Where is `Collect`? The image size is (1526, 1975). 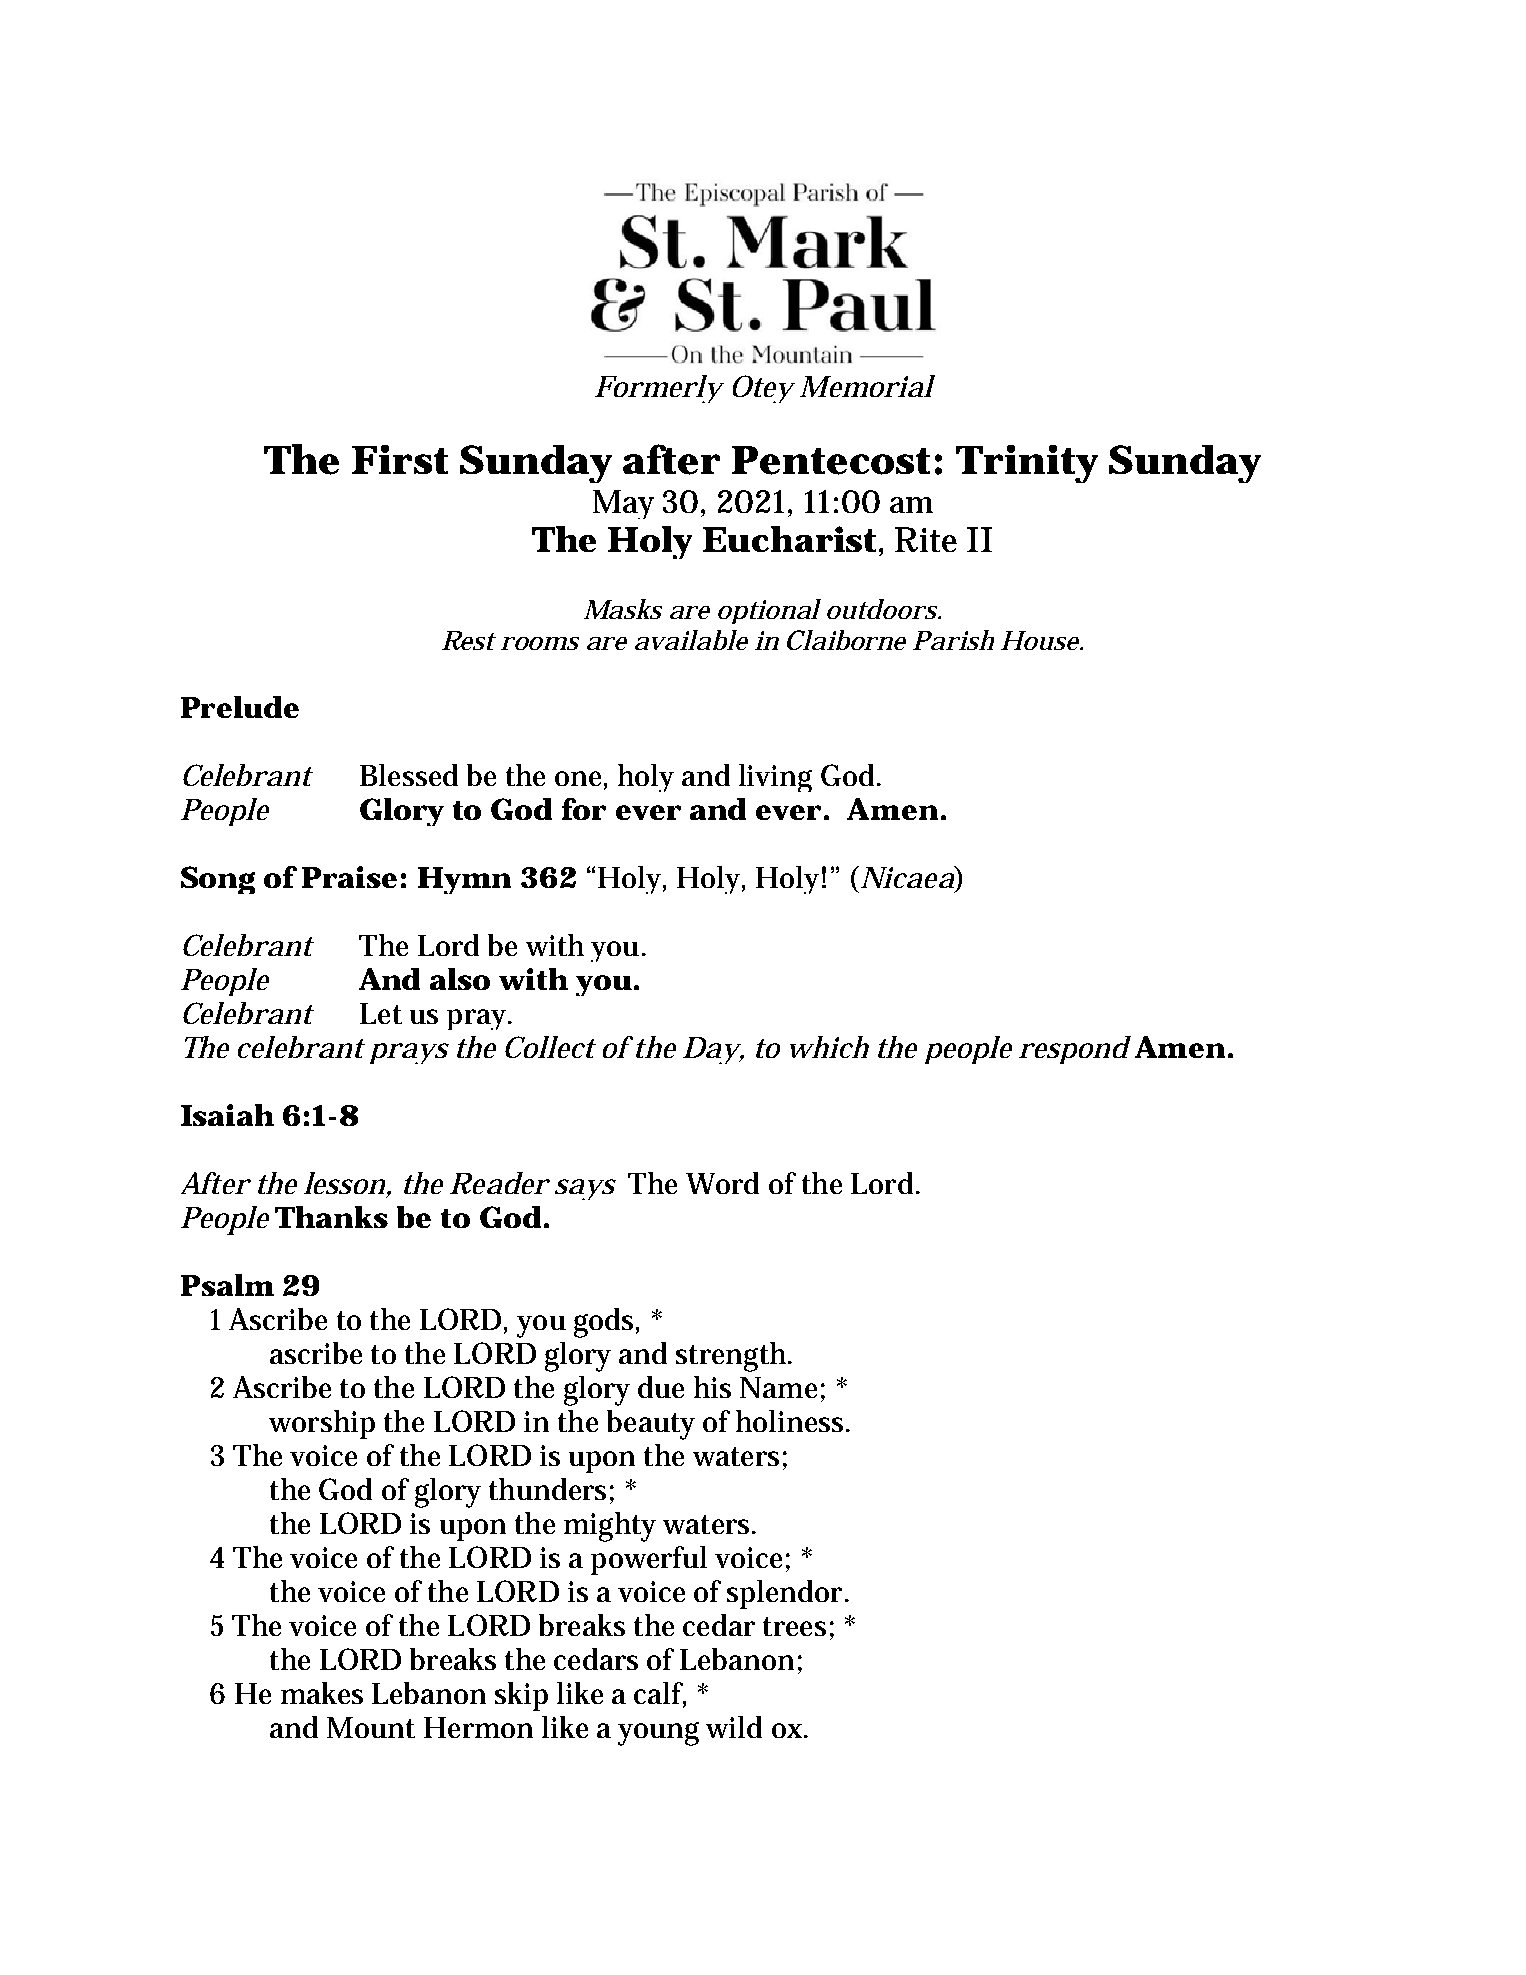
Collect is located at coordinates (550, 1047).
